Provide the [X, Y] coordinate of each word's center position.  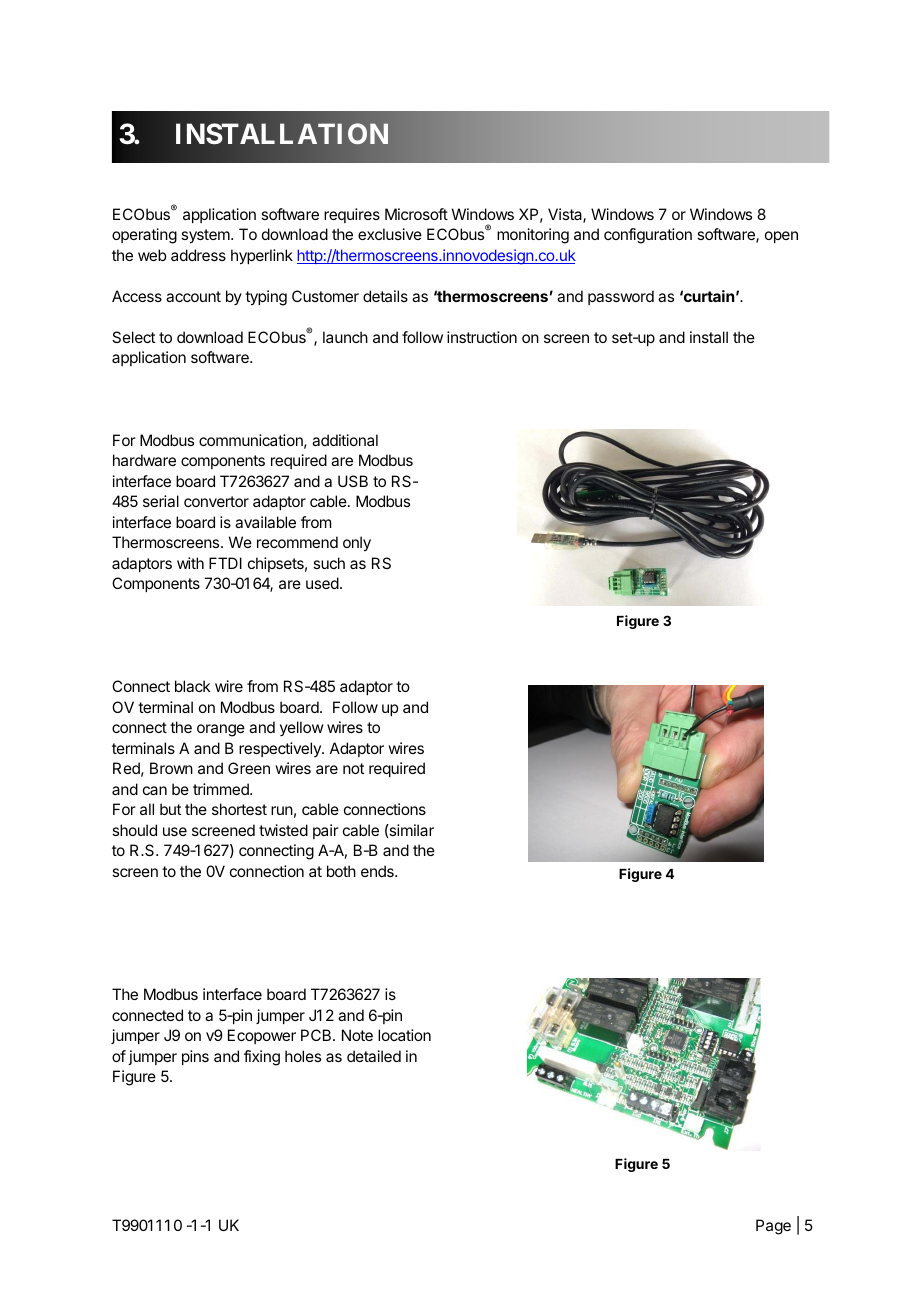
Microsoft [416, 214]
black [193, 686]
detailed [374, 1056]
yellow [301, 728]
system [206, 236]
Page [773, 1227]
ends [378, 871]
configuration [648, 236]
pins [195, 1057]
